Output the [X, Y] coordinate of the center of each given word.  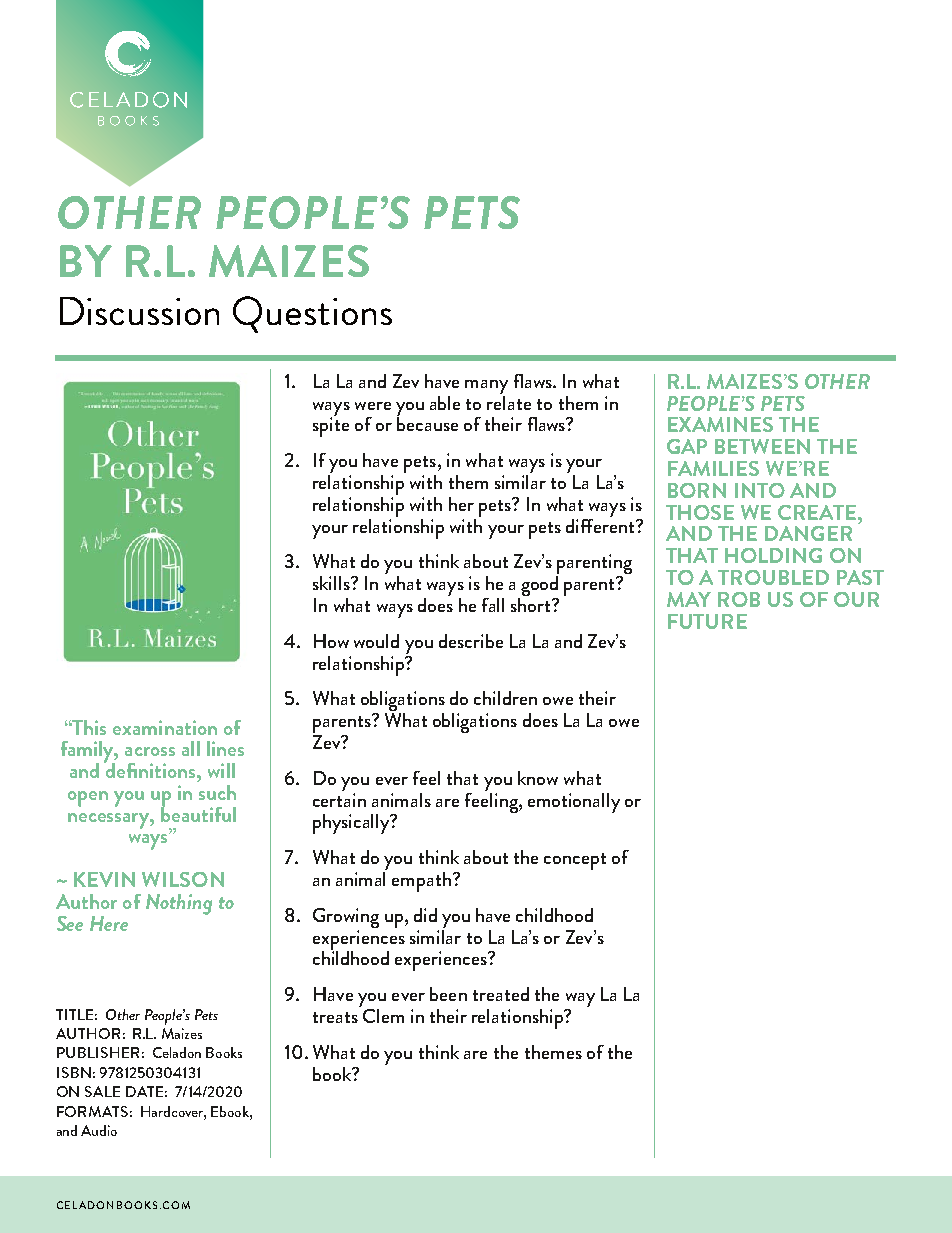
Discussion [139, 311]
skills [332, 583]
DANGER [808, 533]
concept [575, 861]
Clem [383, 1016]
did [425, 915]
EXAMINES [720, 424]
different [601, 524]
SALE [102, 1091]
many [486, 387]
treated [501, 994]
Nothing [179, 904]
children [505, 698]
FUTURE [707, 621]
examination [165, 727]
